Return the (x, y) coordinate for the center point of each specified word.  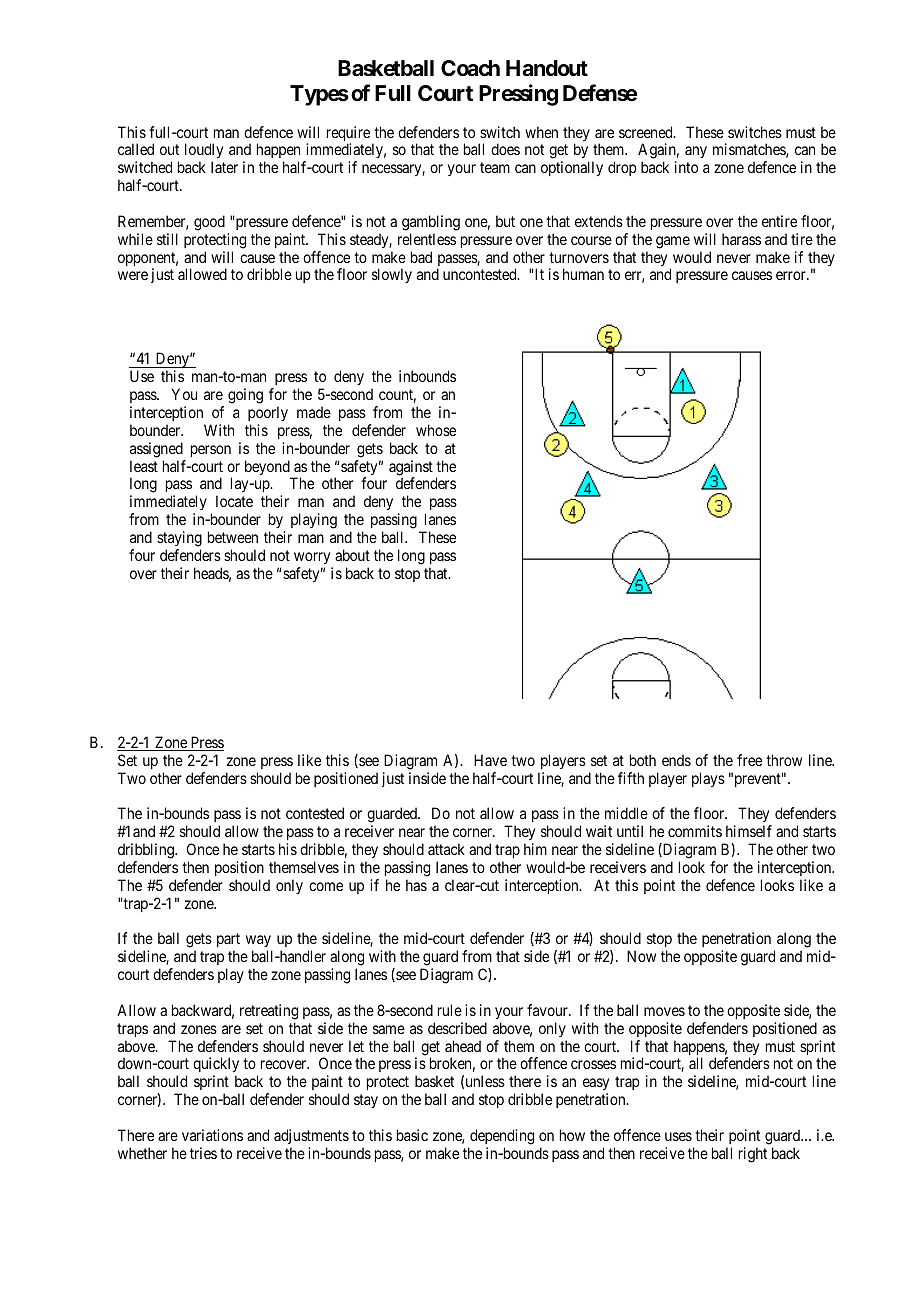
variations (212, 1135)
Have (490, 760)
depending (502, 1137)
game (673, 242)
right (753, 1155)
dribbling (147, 851)
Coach (470, 68)
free (749, 760)
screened (647, 132)
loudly (204, 152)
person (211, 451)
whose (436, 430)
